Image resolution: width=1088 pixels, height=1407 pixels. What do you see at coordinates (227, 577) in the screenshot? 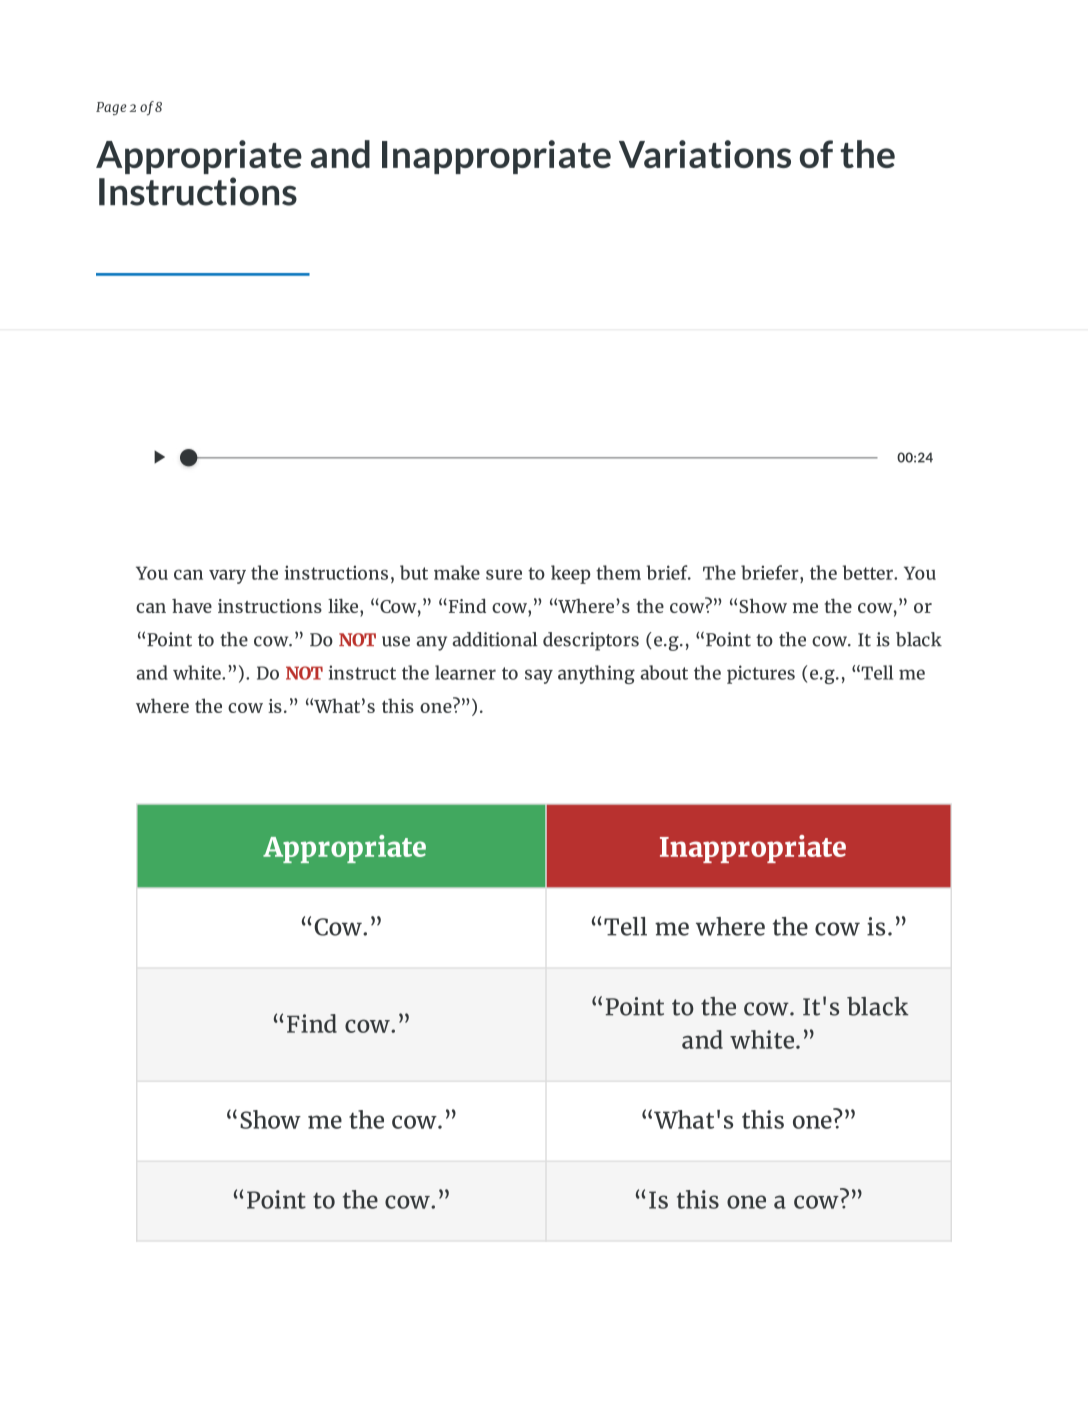
I see `vary` at bounding box center [227, 577].
